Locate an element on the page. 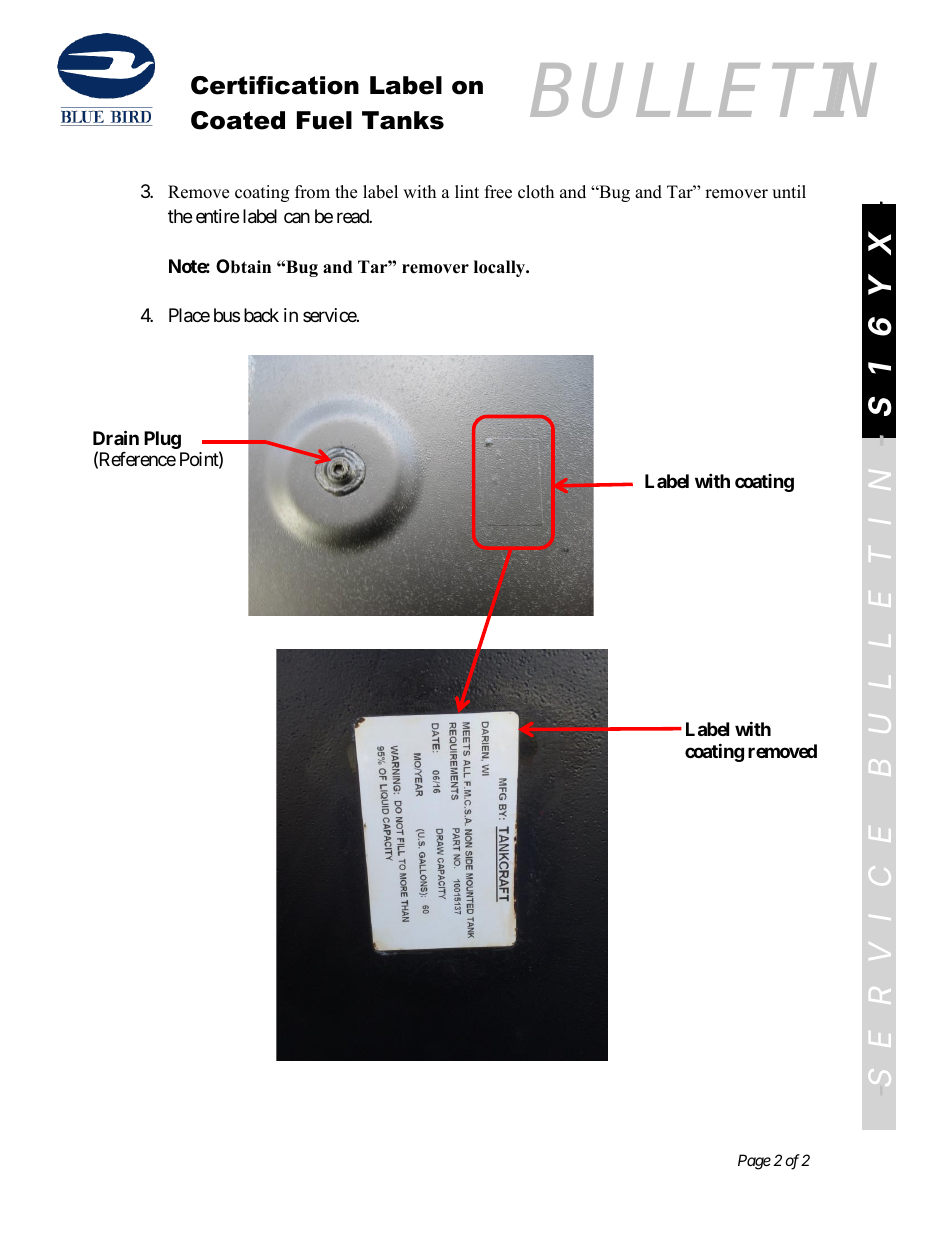  from is located at coordinates (312, 192).
